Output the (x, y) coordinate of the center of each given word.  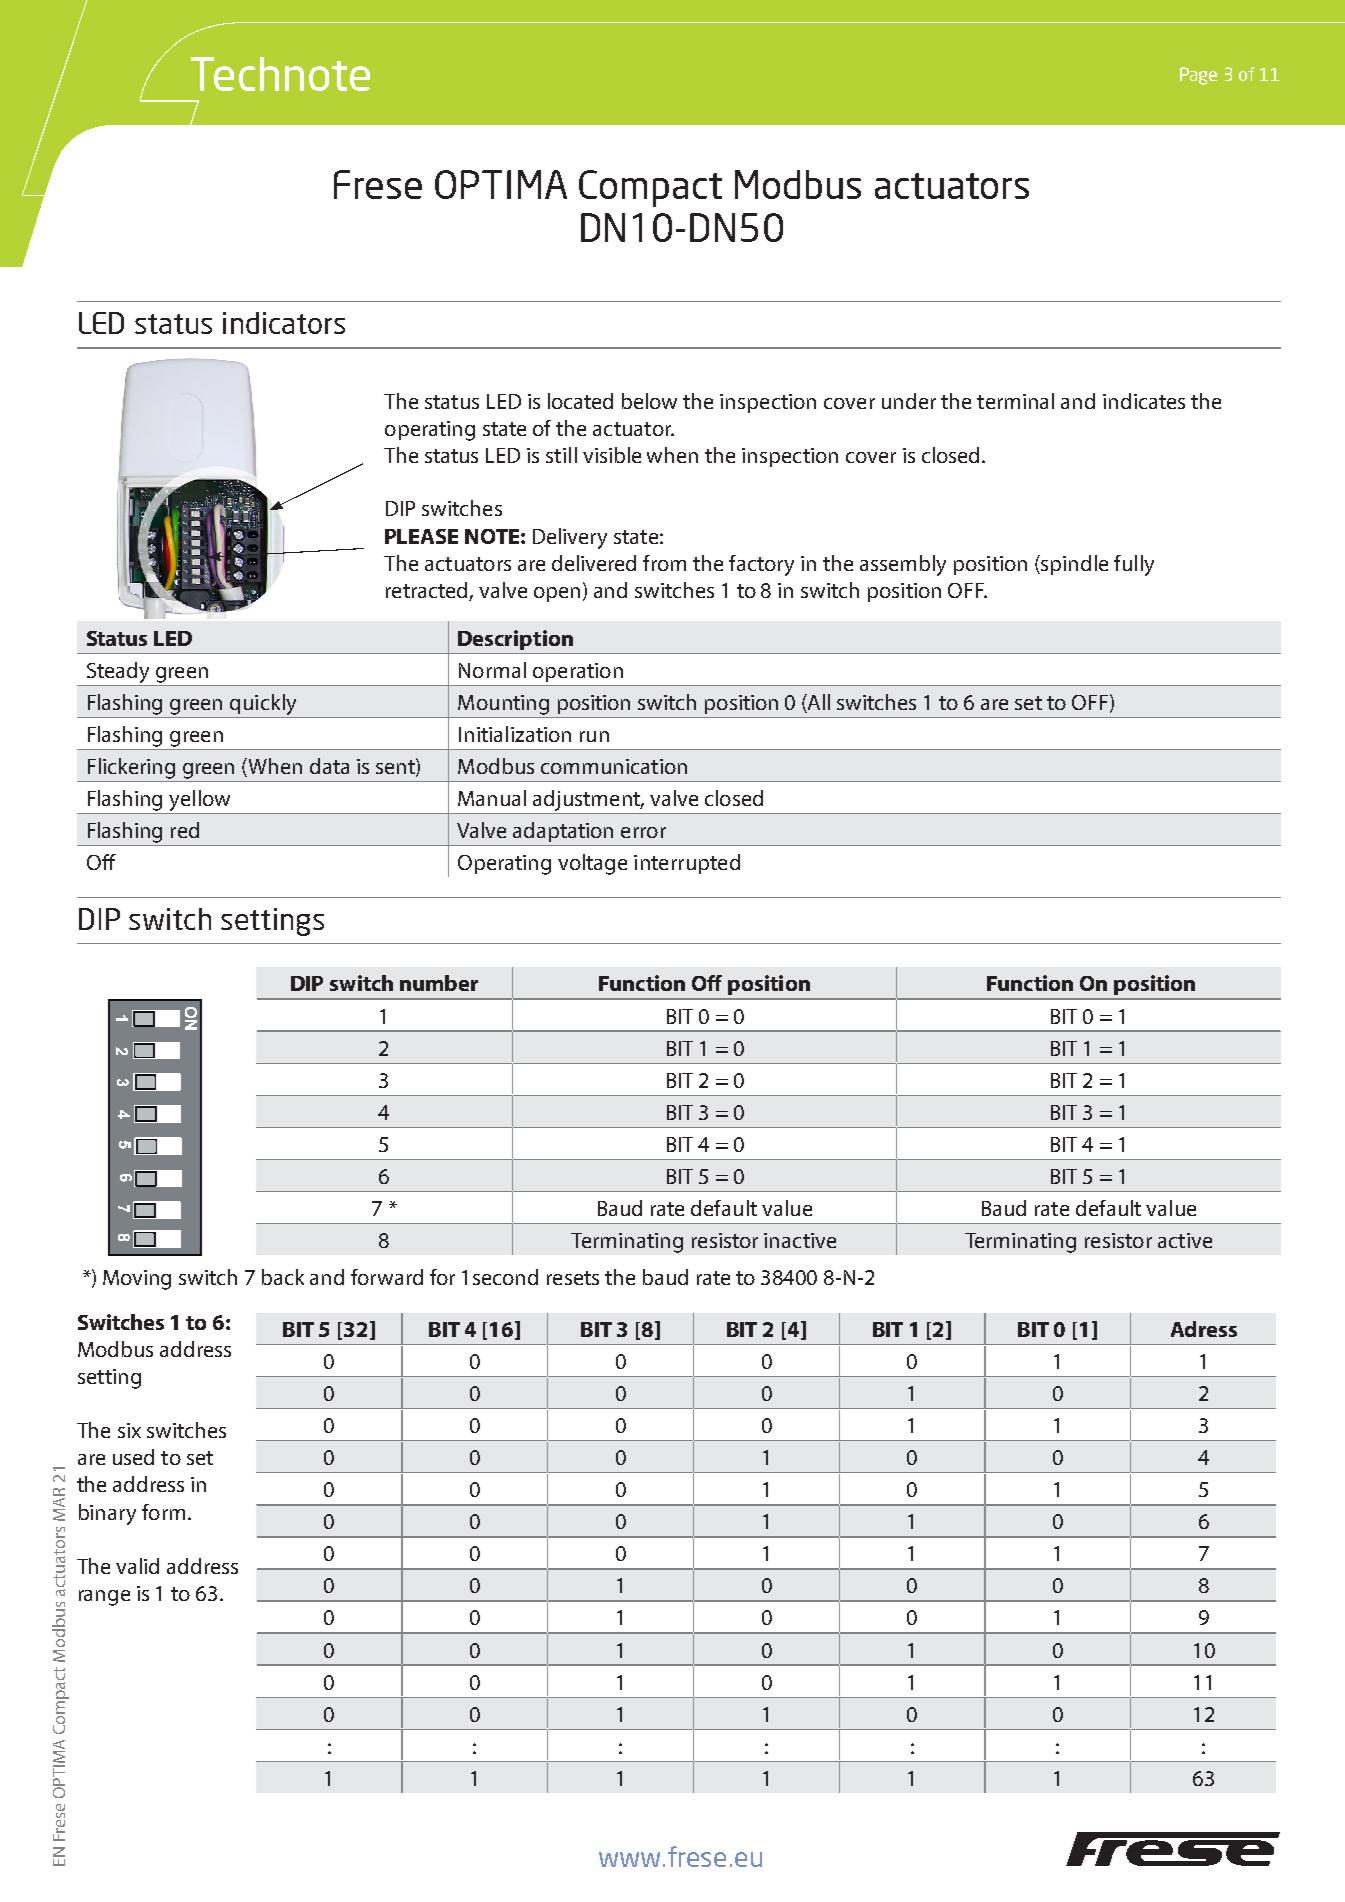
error (643, 832)
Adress (1204, 1329)
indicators (284, 323)
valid (137, 1566)
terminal (1015, 401)
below (649, 401)
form (163, 1512)
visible (612, 455)
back (283, 1277)
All (818, 702)
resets (573, 1278)
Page (1198, 76)
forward (387, 1277)
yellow (199, 800)
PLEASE (421, 536)
